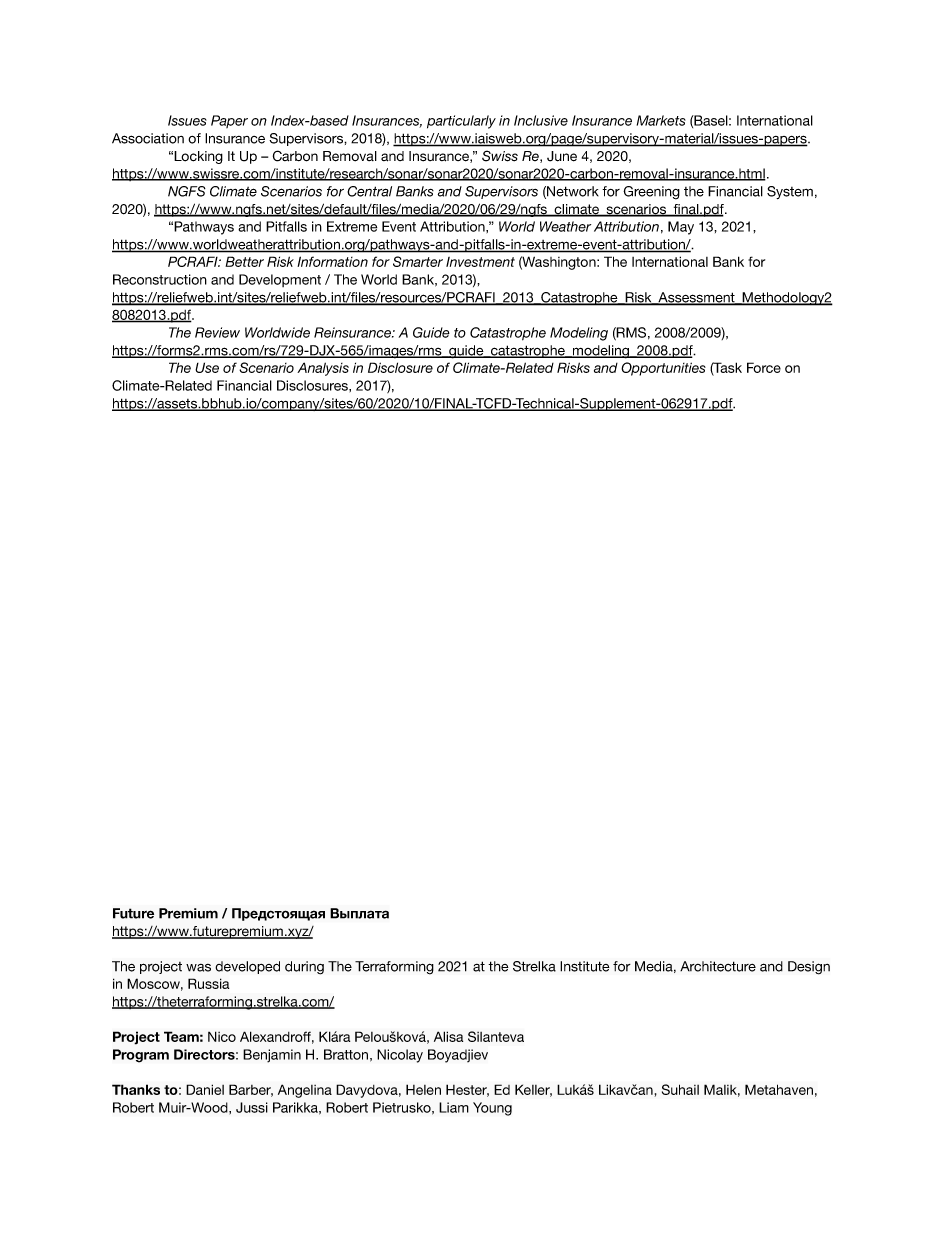  Describe the element at coordinates (661, 120) in the page. I see `Markets` at that location.
